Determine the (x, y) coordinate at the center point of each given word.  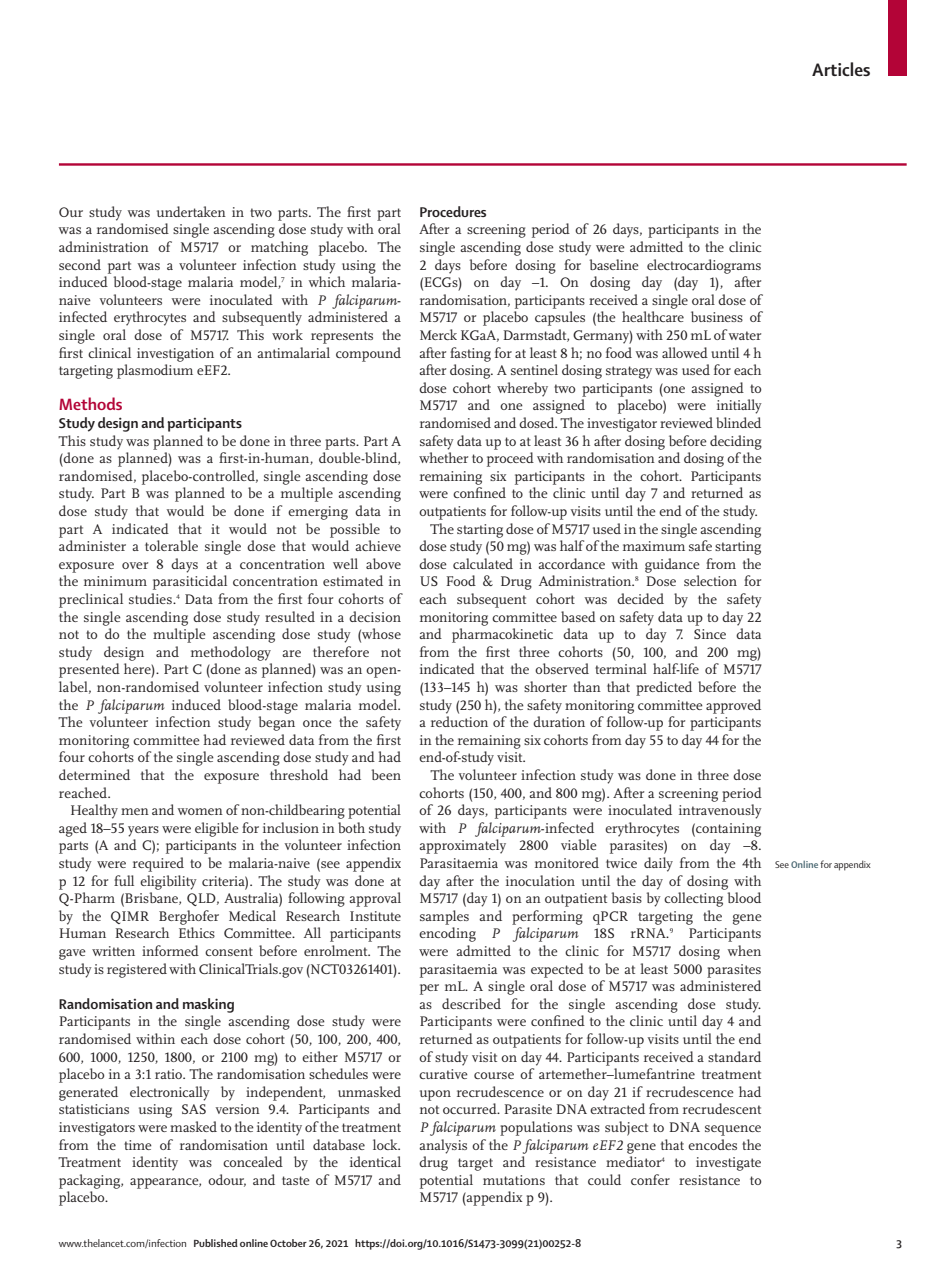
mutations (514, 1180)
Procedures (453, 211)
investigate (728, 1164)
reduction (459, 721)
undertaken (191, 211)
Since (710, 634)
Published (216, 1243)
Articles (841, 69)
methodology (231, 653)
